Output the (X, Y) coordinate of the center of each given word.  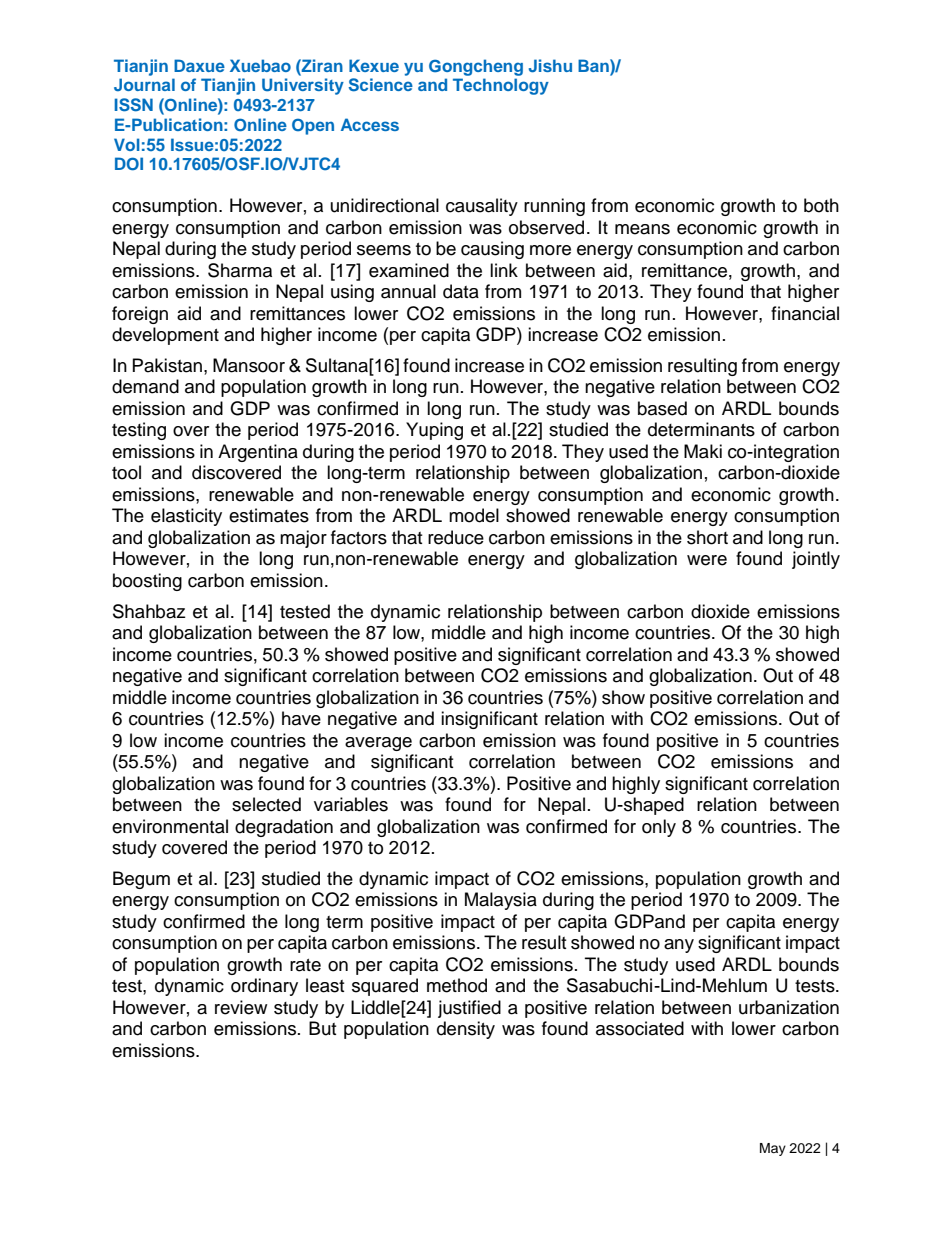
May (773, 1149)
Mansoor (249, 365)
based (662, 408)
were (707, 560)
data (461, 291)
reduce (456, 537)
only (659, 828)
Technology (501, 86)
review (241, 1007)
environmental (170, 826)
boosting (147, 582)
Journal (144, 84)
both (821, 205)
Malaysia (501, 901)
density (466, 1030)
